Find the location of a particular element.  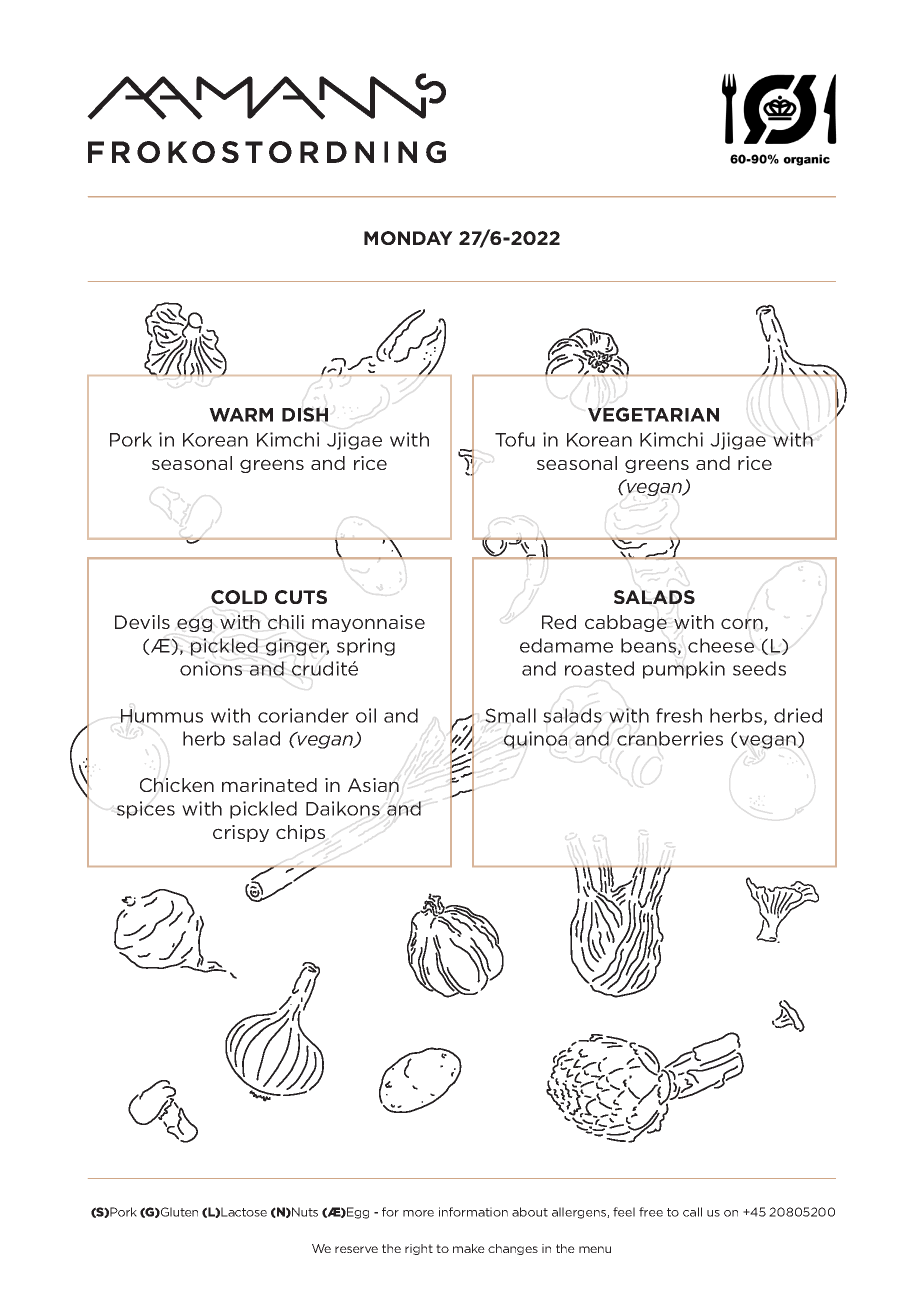

MONDAY is located at coordinates (408, 238).
